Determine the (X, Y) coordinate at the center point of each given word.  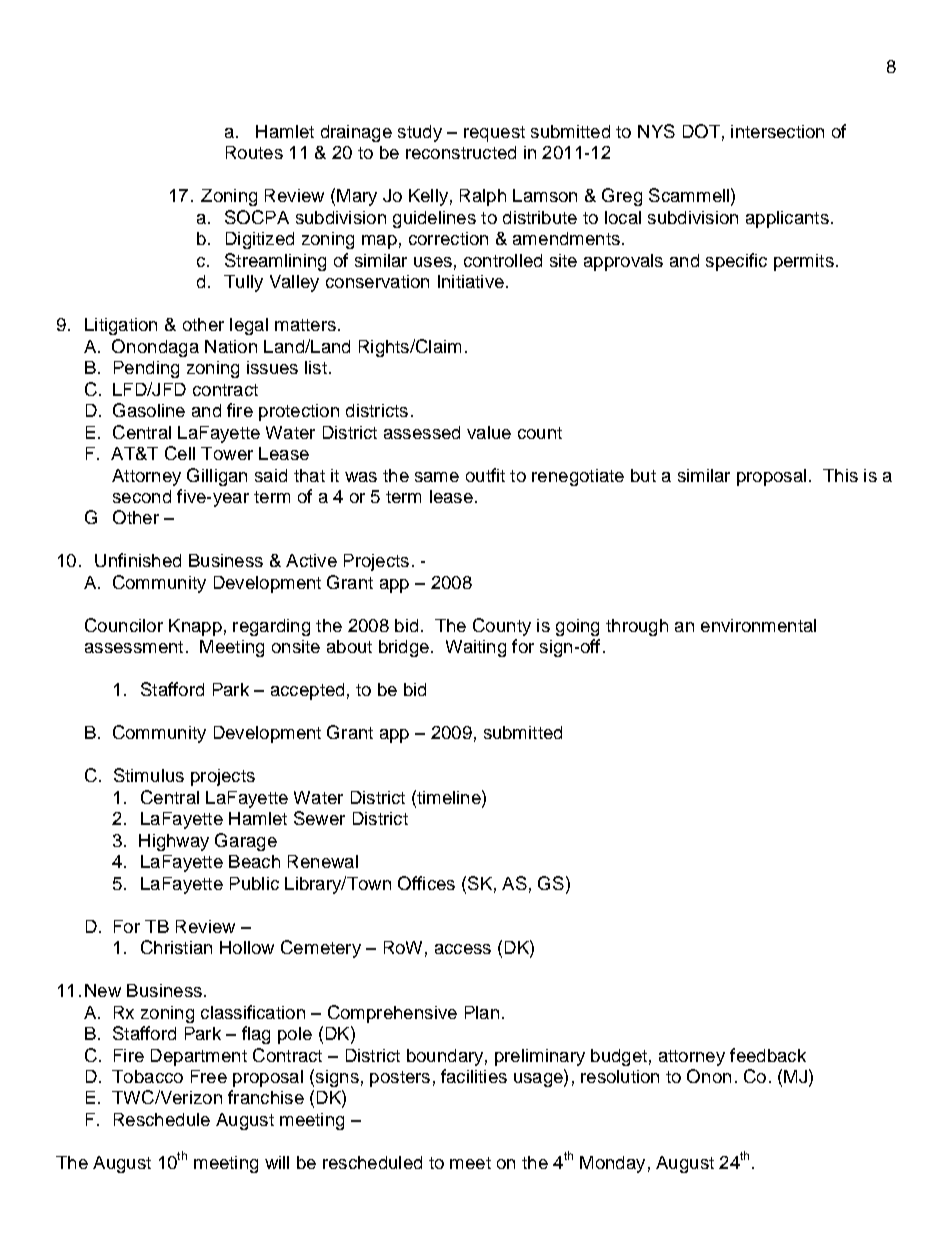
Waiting (476, 648)
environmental (758, 625)
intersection (777, 131)
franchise (266, 1097)
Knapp (195, 627)
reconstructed (461, 152)
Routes (254, 152)
